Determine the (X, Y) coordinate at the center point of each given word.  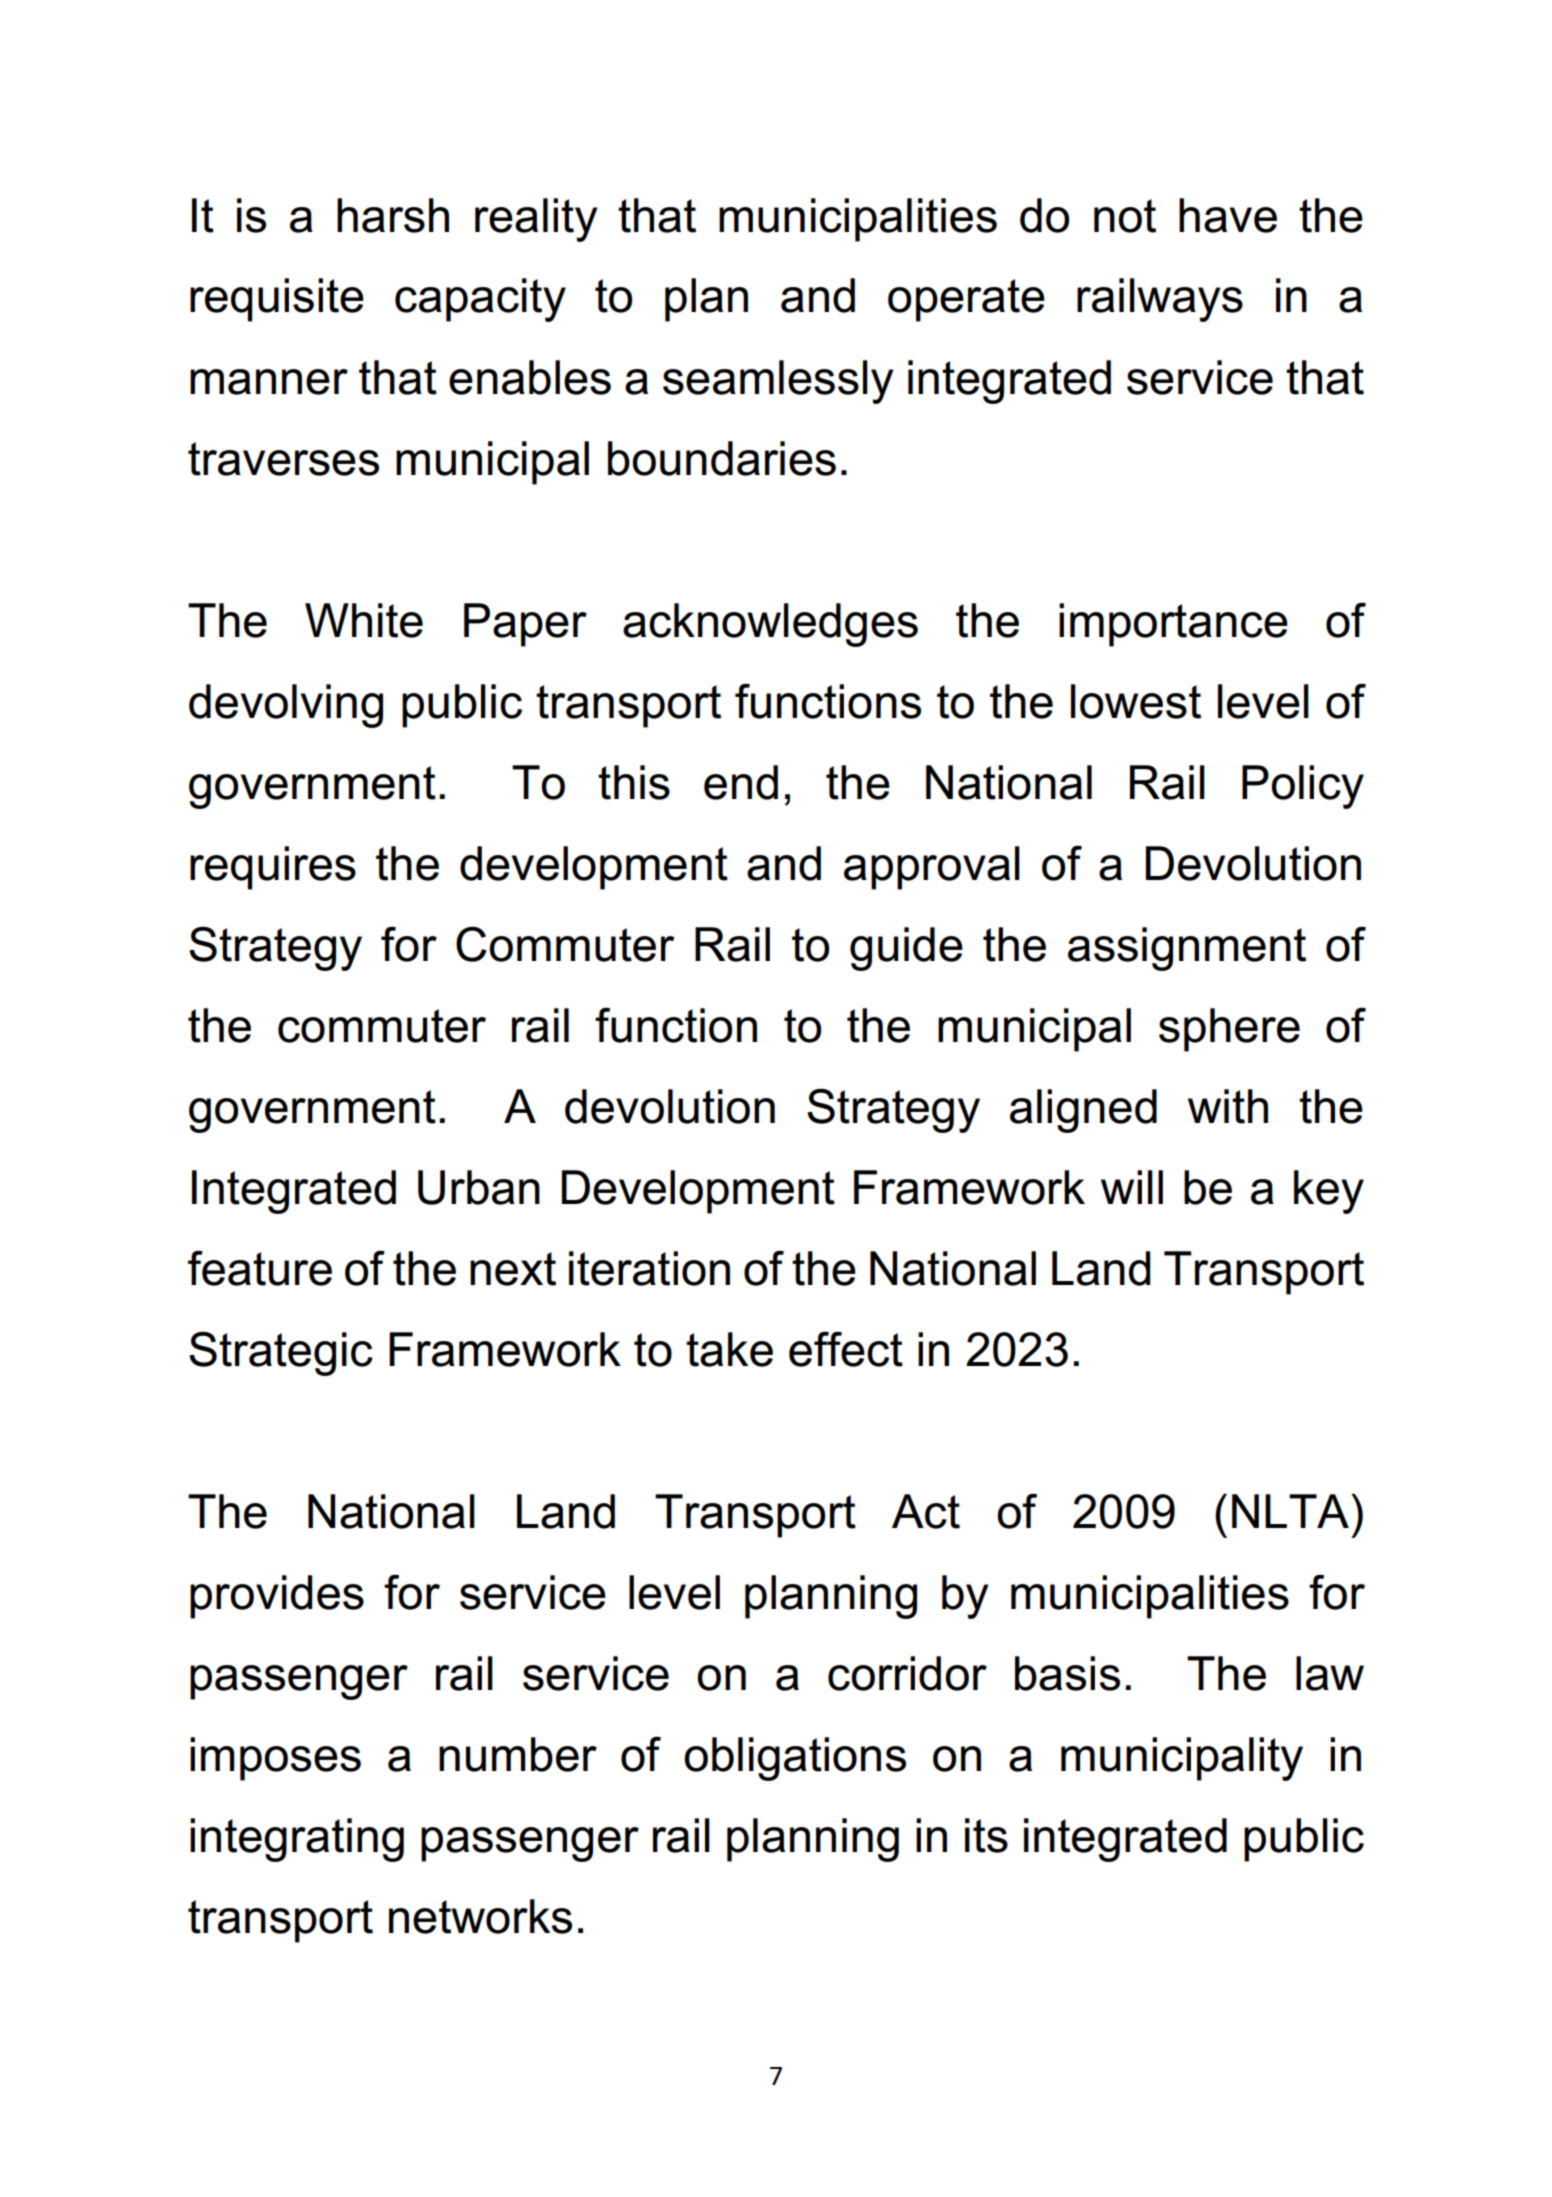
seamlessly (778, 382)
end (741, 782)
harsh (393, 215)
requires (273, 868)
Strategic (281, 1353)
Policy (1303, 787)
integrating (297, 1840)
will (1132, 1187)
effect (846, 1349)
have (1228, 215)
